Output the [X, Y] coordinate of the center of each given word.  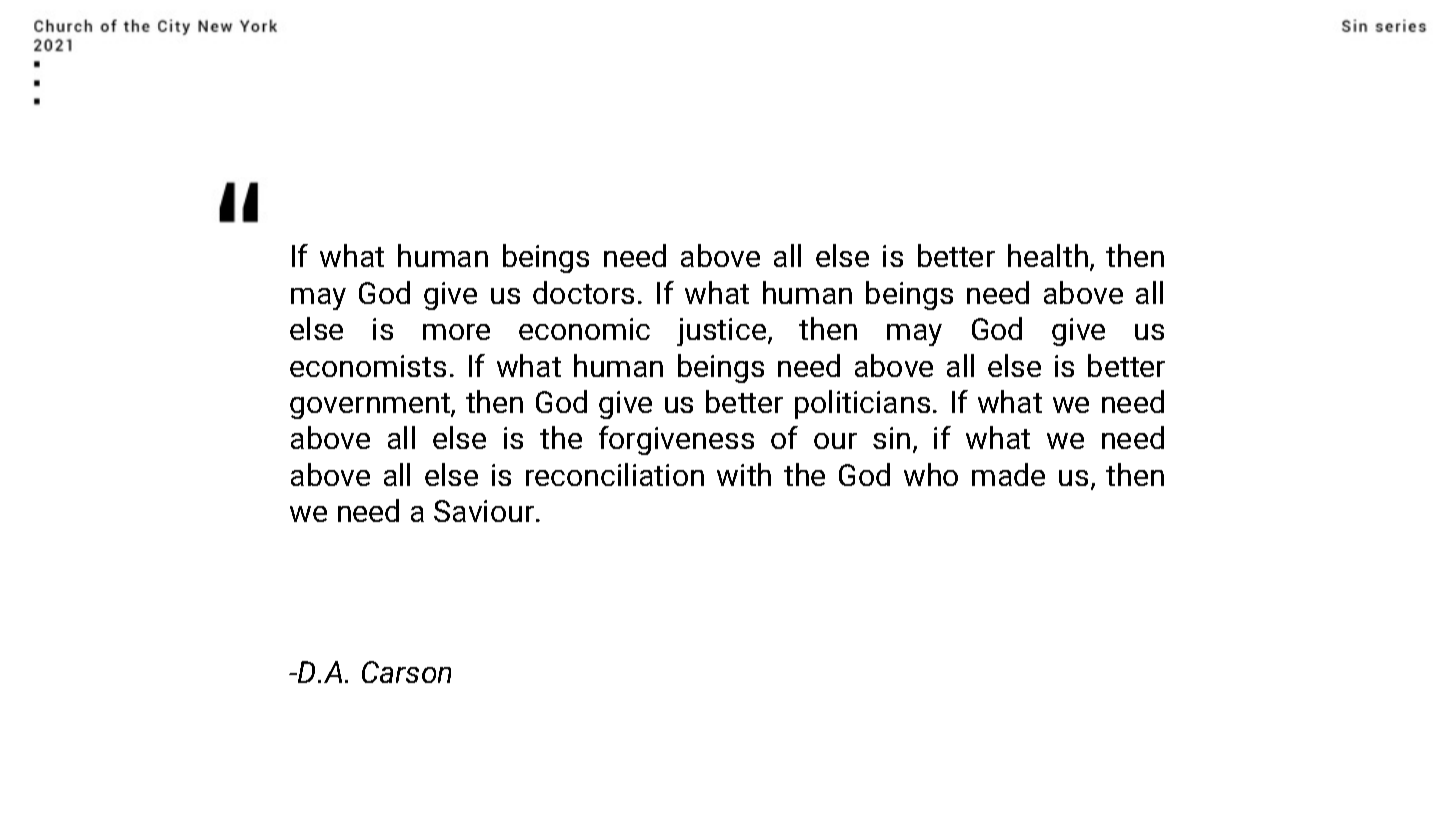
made [1008, 474]
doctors [583, 292]
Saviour [485, 511]
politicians [862, 404]
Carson [406, 672]
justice [723, 332]
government [371, 406]
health [1048, 255]
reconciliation [615, 474]
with [744, 474]
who [931, 474]
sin [891, 438]
